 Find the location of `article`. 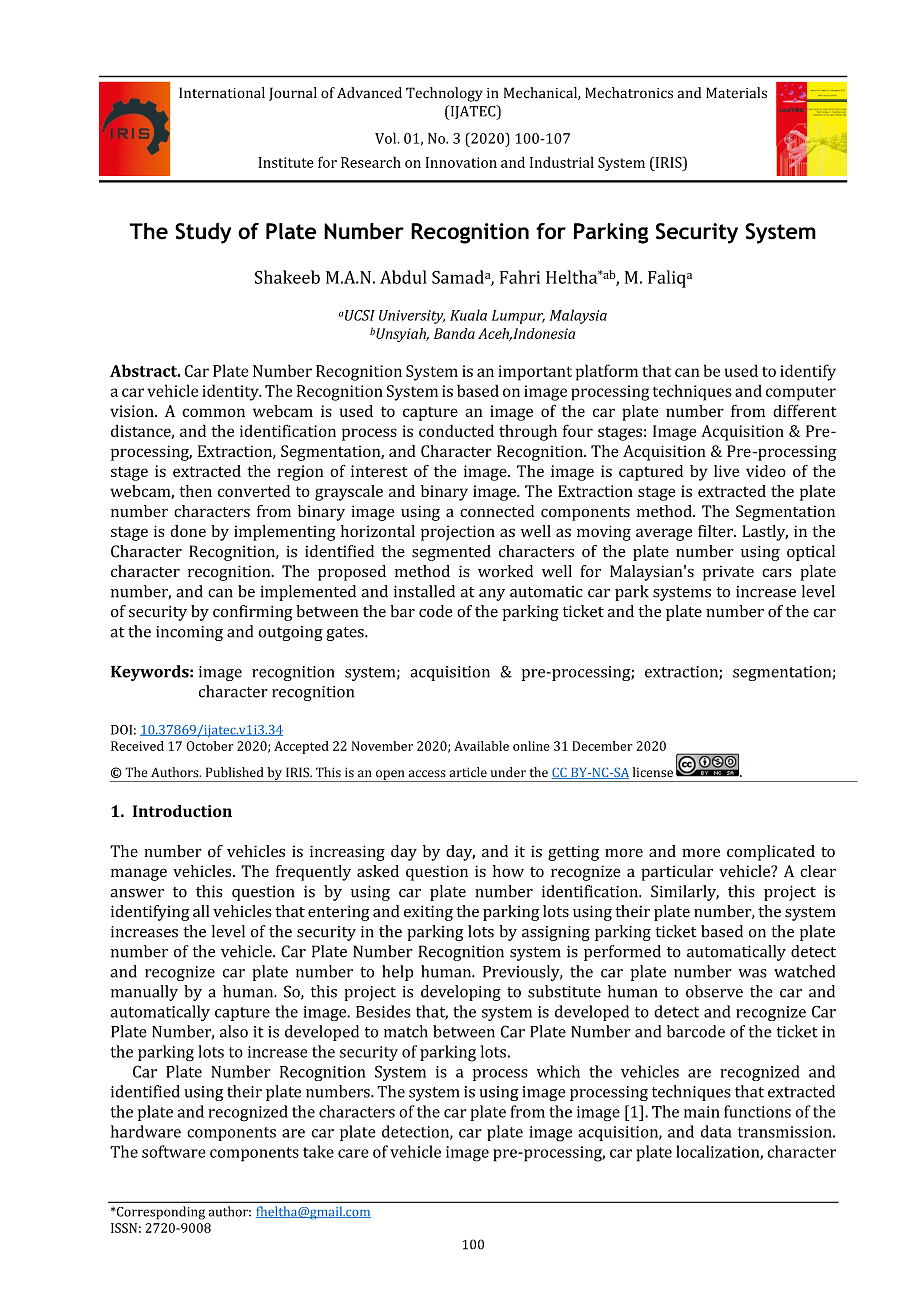

article is located at coordinates (468, 772).
